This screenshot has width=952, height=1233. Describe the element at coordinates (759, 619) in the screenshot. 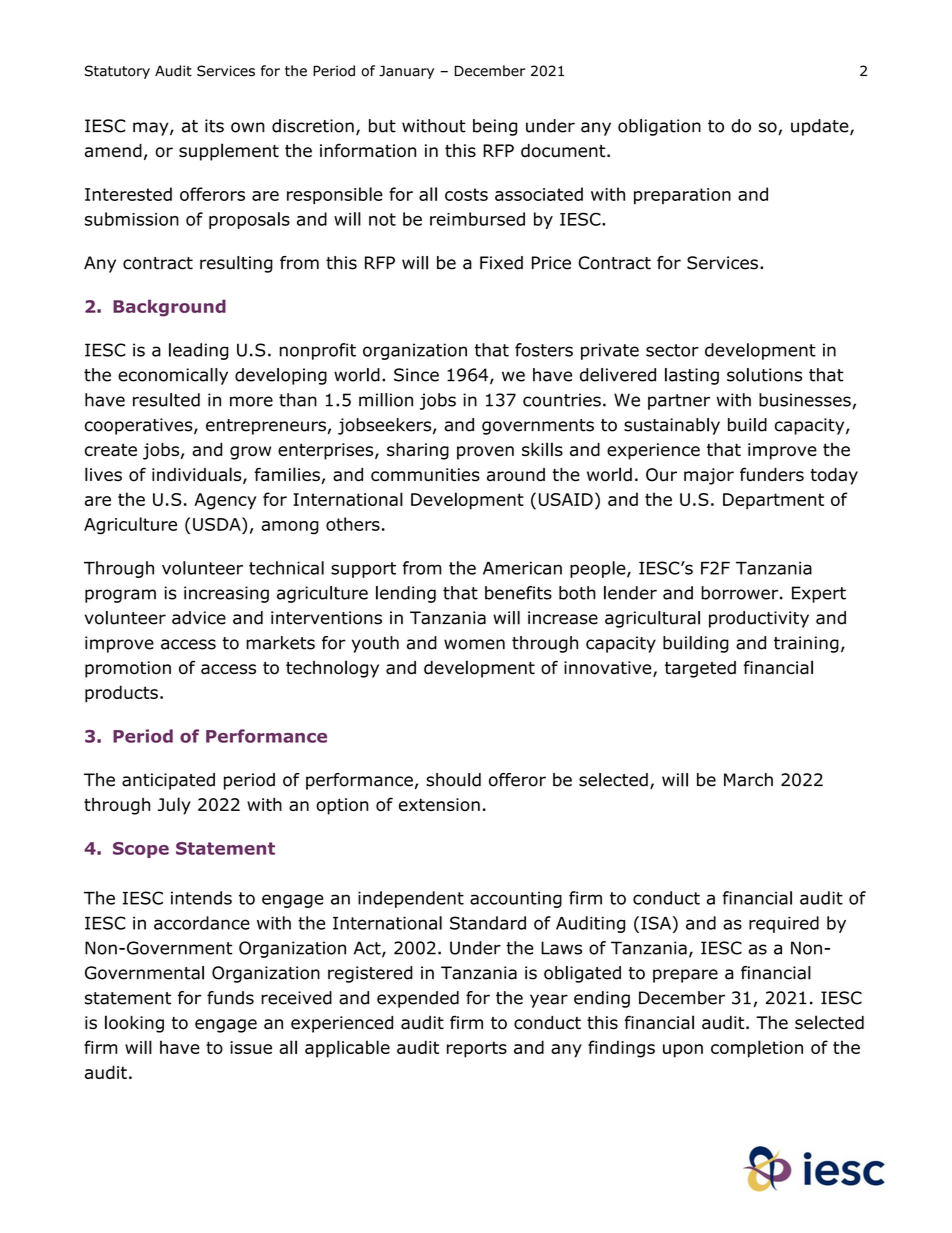

I see `productivity` at that location.
